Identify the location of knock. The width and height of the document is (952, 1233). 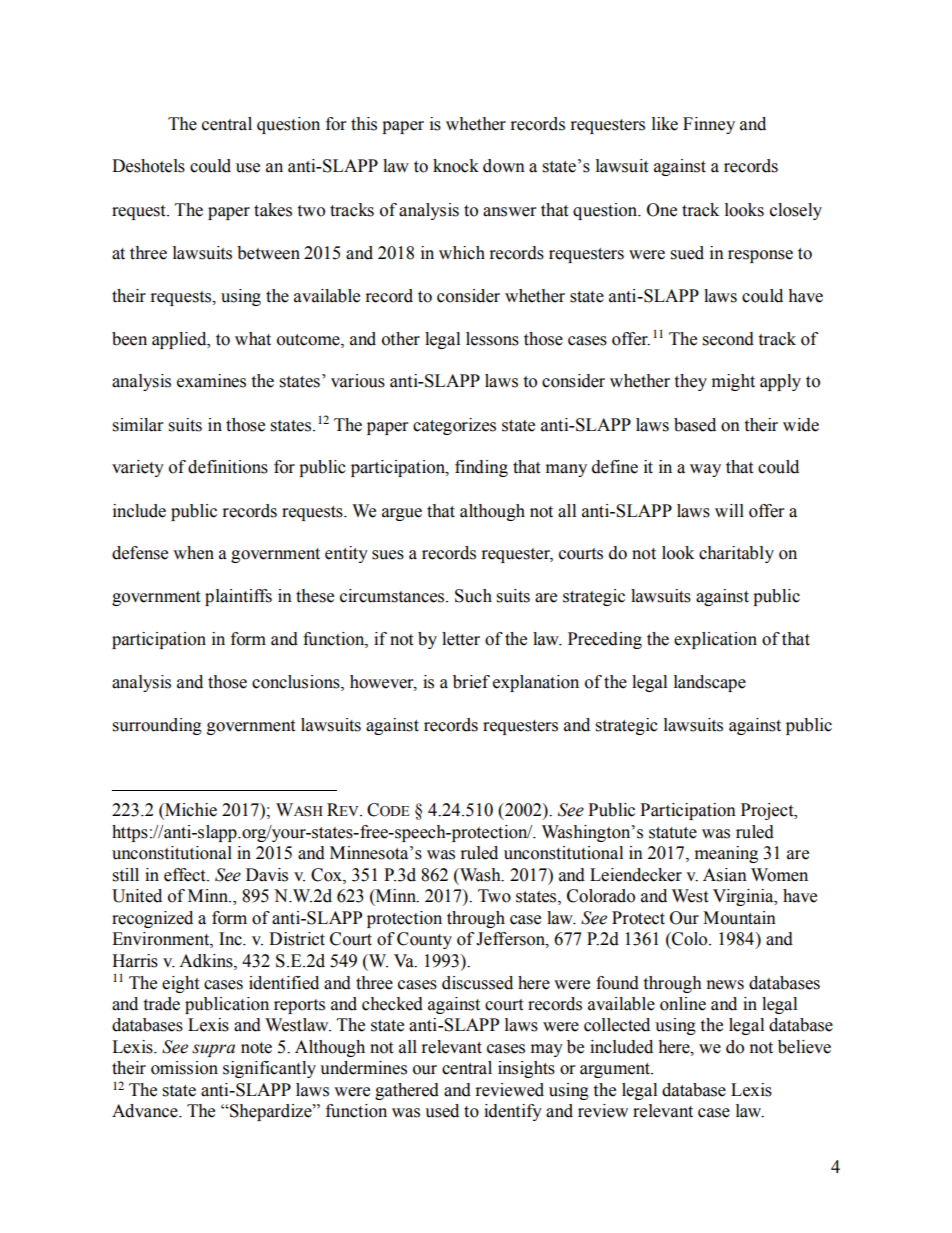
(456, 166).
